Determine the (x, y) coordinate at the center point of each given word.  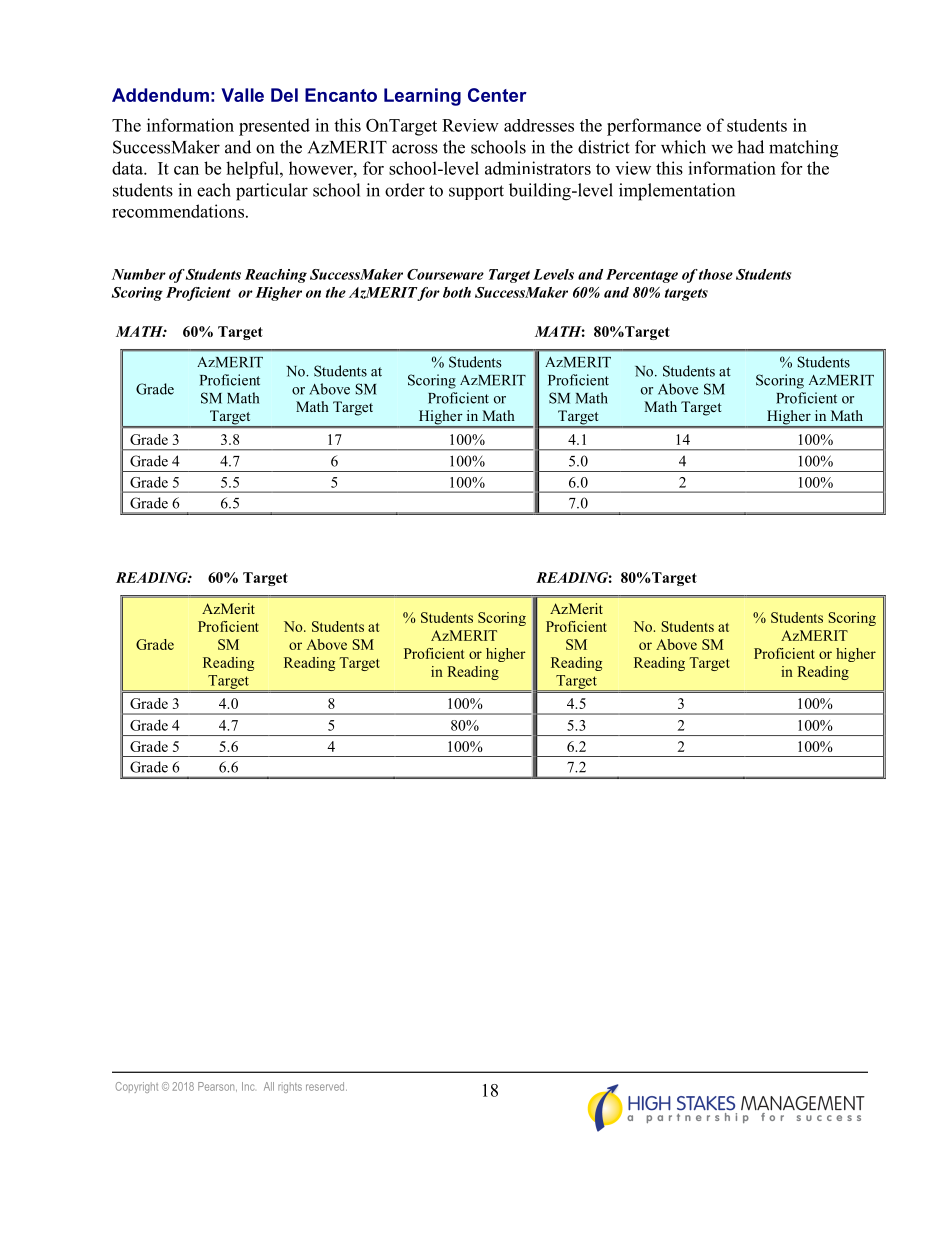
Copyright (136, 1087)
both (457, 292)
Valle (242, 95)
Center (497, 95)
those (716, 274)
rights (290, 1087)
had (750, 147)
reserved (326, 1086)
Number (139, 274)
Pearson (217, 1087)
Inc (248, 1086)
